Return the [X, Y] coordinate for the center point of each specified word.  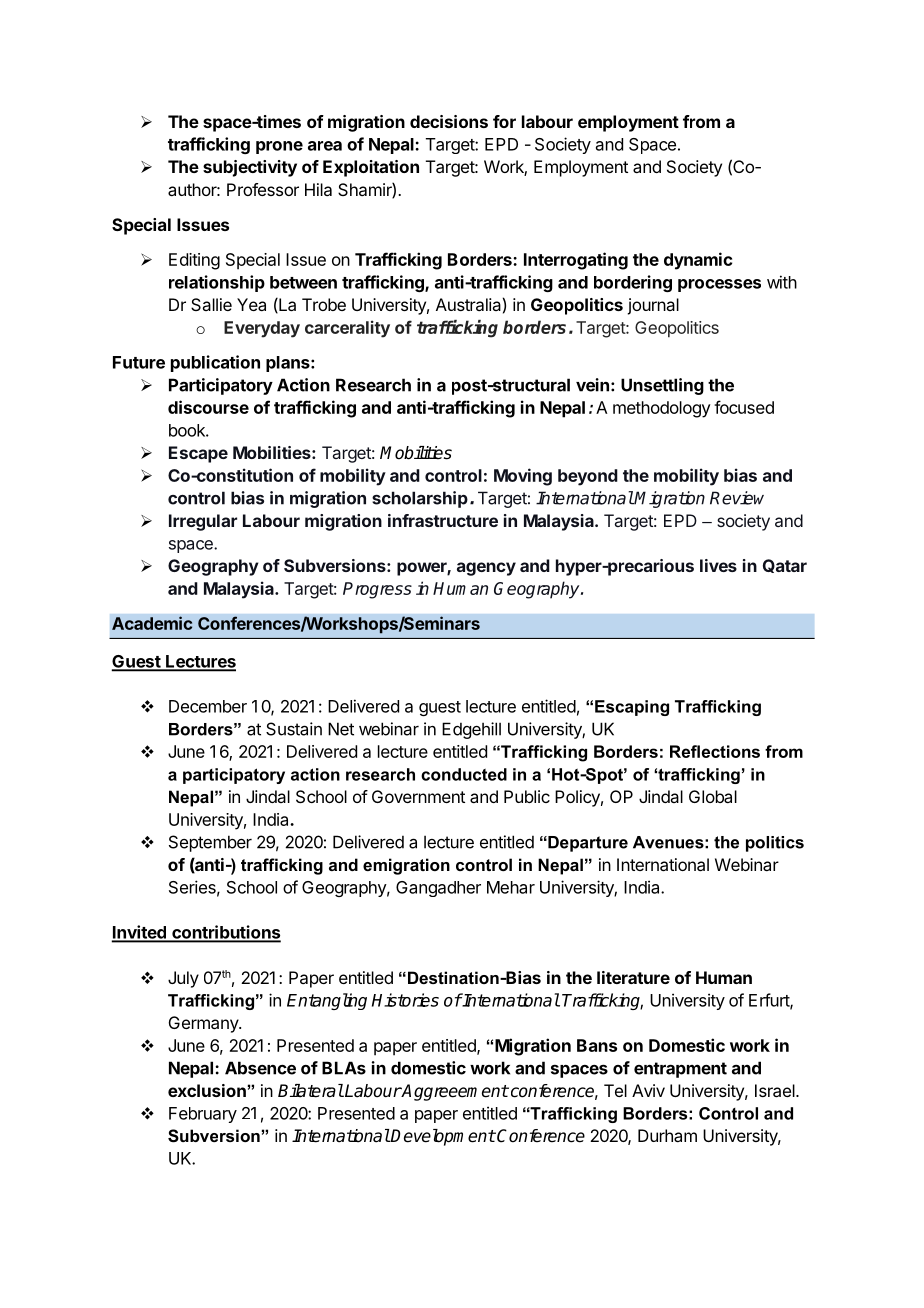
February [203, 1115]
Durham [667, 1135]
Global [713, 796]
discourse [208, 407]
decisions [449, 121]
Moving [523, 477]
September [210, 843]
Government [418, 796]
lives [718, 565]
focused [744, 407]
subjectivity [250, 168]
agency [486, 569]
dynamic [698, 261]
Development [442, 1137]
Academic [152, 623]
